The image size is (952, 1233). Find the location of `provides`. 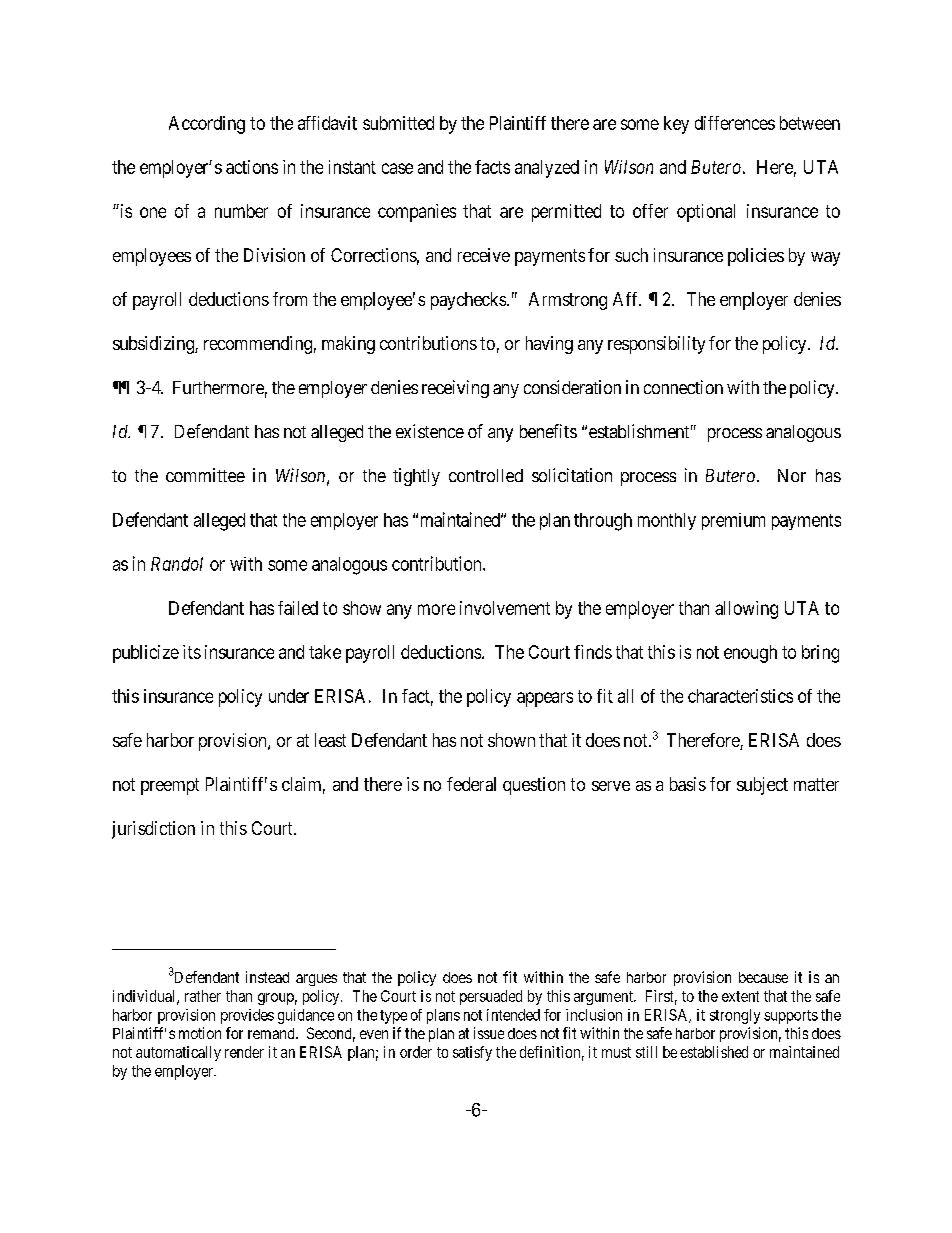

provides is located at coordinates (247, 1016).
